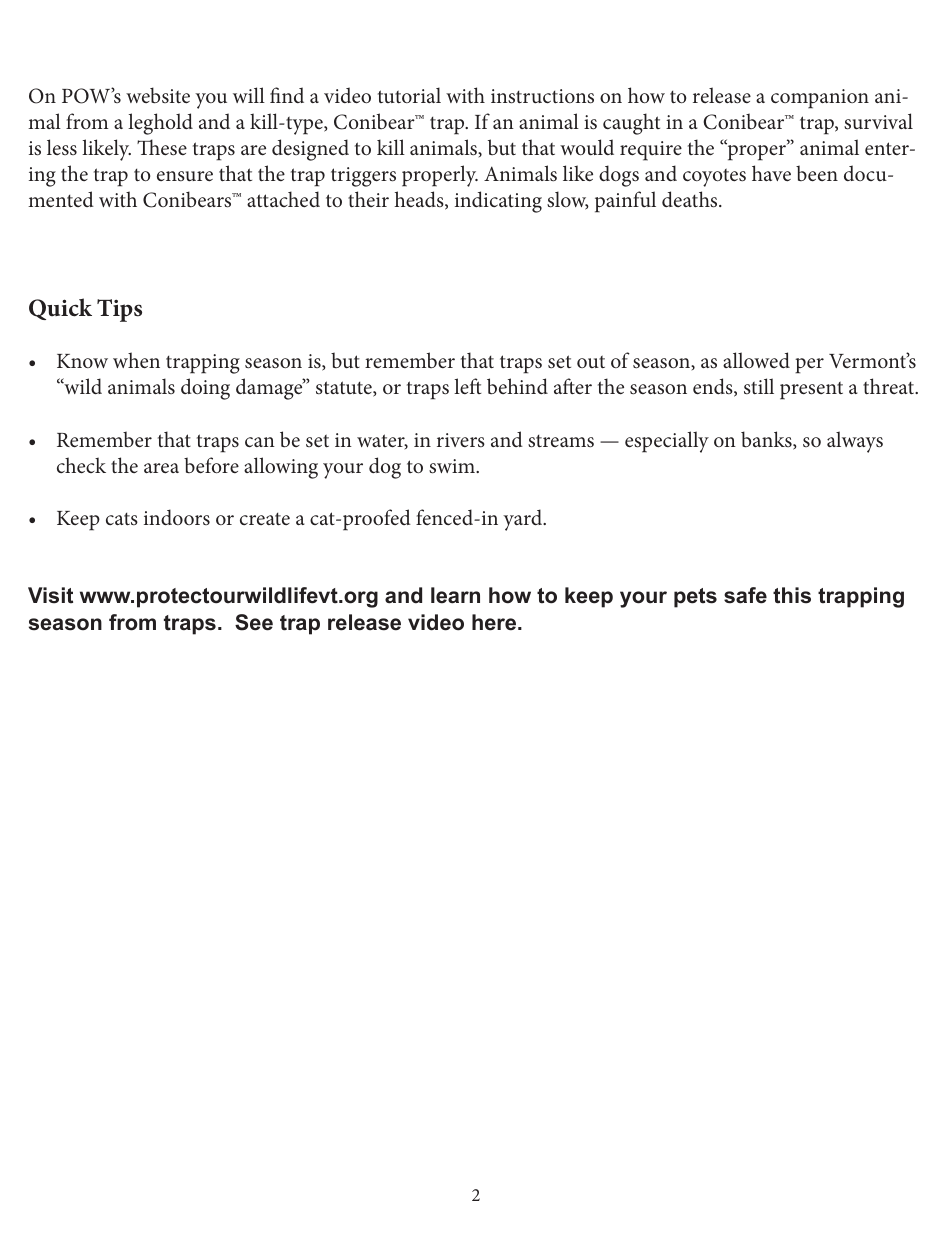 Image resolution: width=952 pixels, height=1233 pixels. Describe the element at coordinates (792, 595) in the screenshot. I see `this` at that location.
